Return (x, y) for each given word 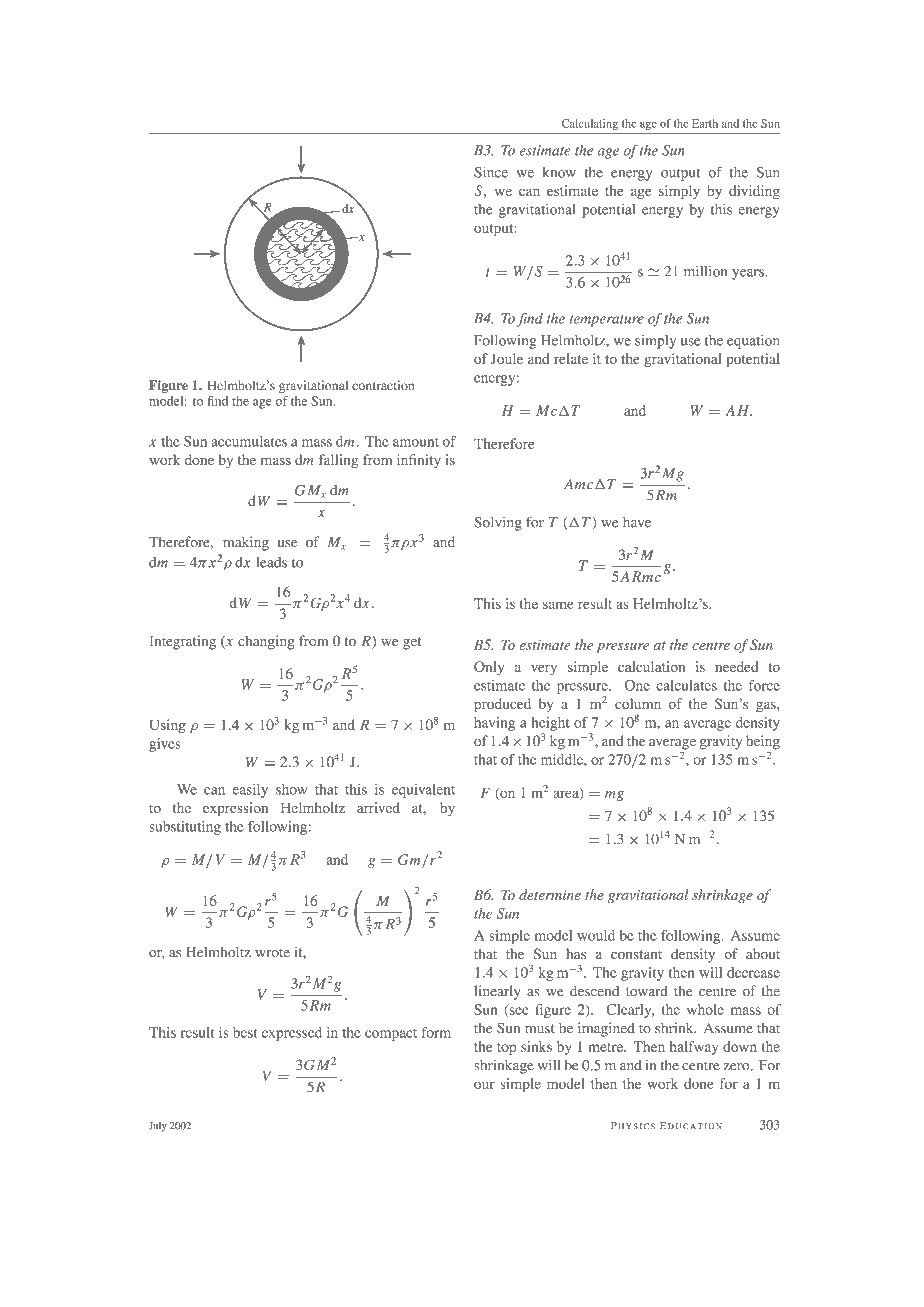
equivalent (423, 791)
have (637, 522)
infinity (419, 461)
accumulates (249, 441)
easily (250, 791)
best (245, 1032)
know (559, 172)
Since (491, 172)
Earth (705, 123)
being (763, 743)
